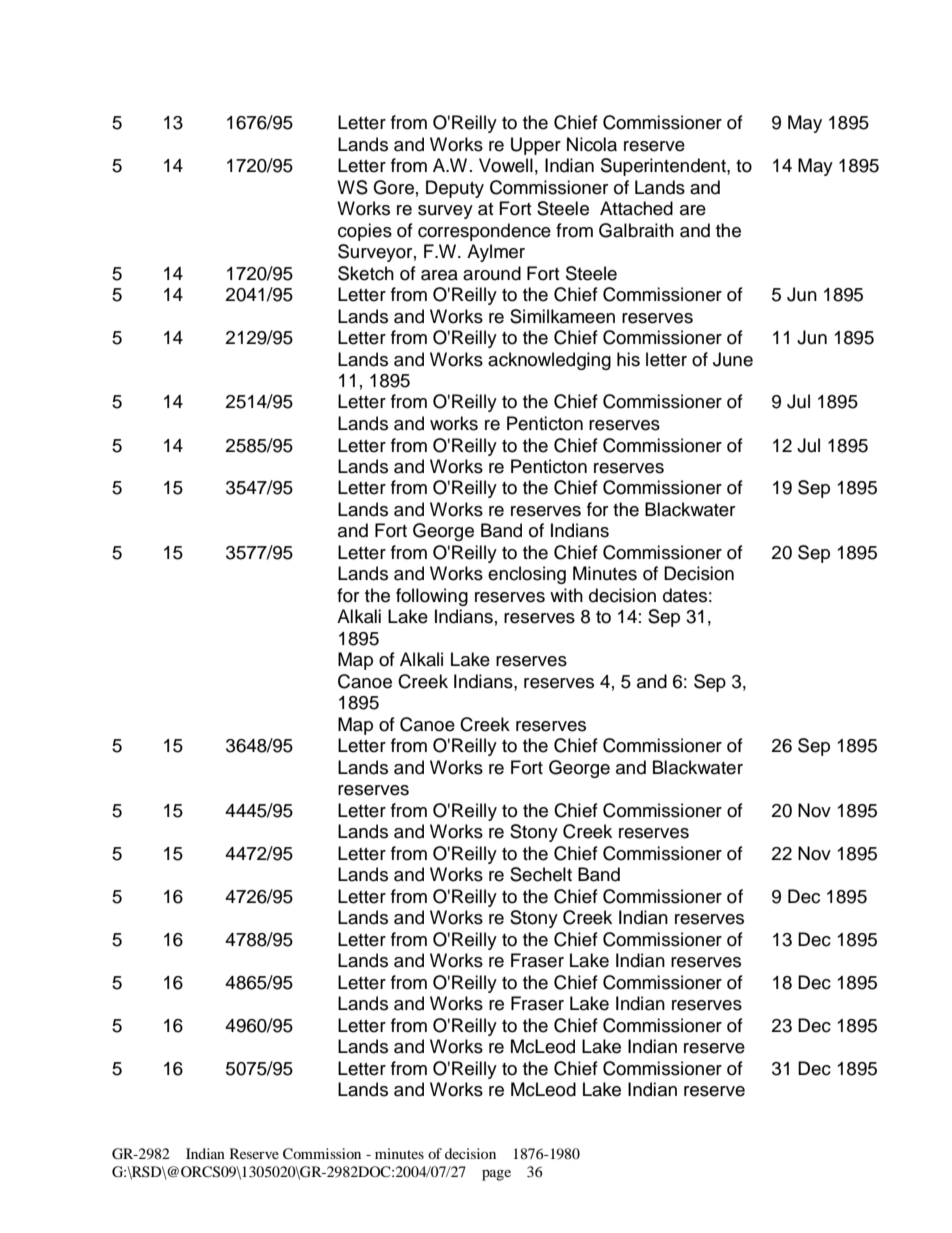 The image size is (952, 1233). Describe the element at coordinates (365, 232) in the page. I see `copies` at that location.
